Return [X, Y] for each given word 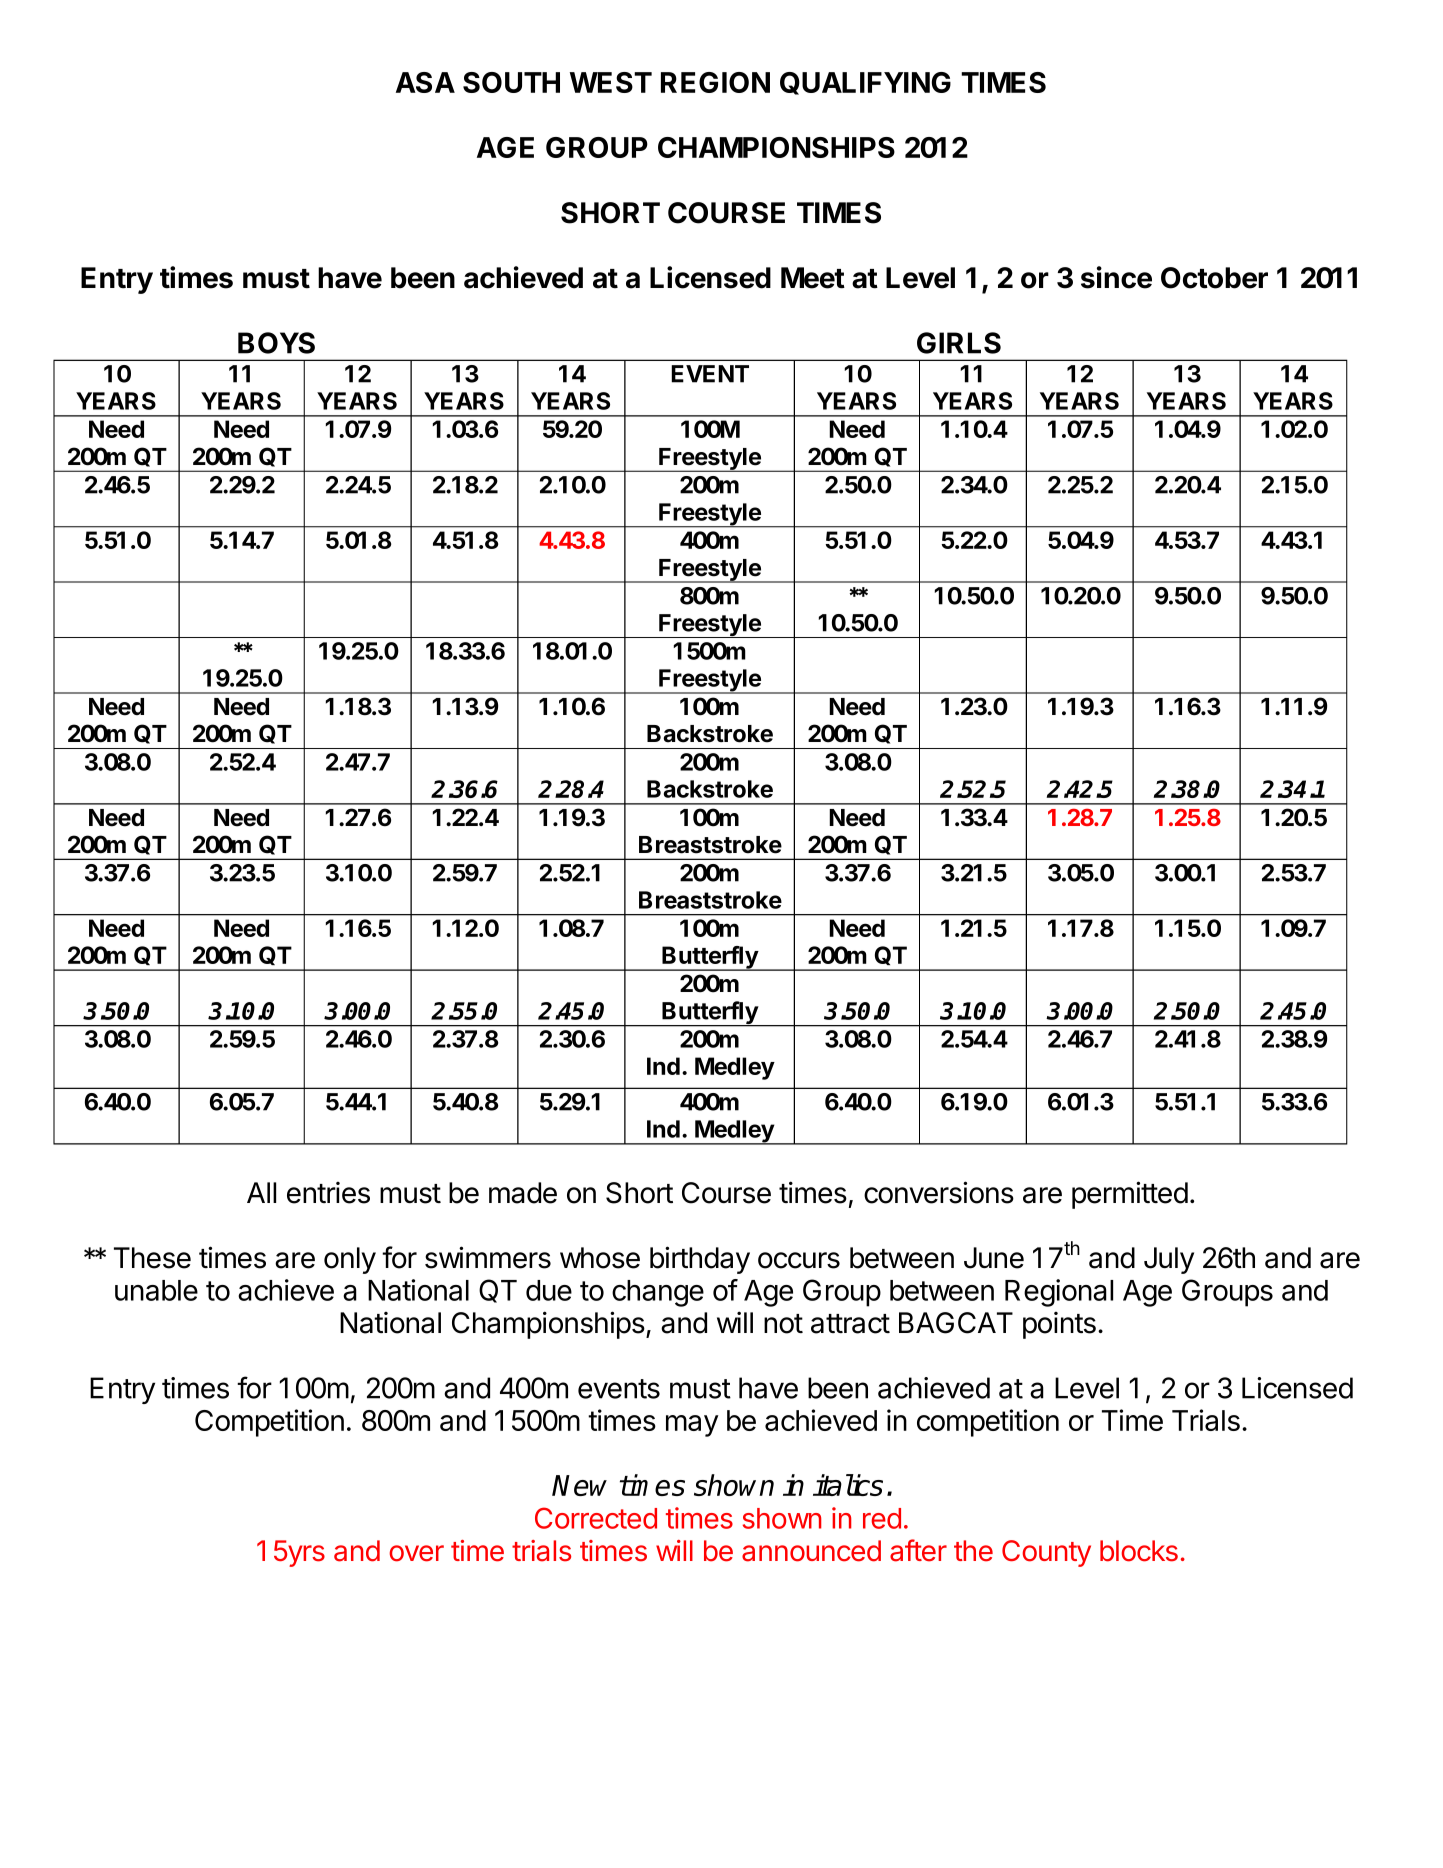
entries [328, 1193]
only [350, 1260]
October [1214, 278]
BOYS [276, 343]
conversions [939, 1192]
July [1169, 1260]
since [1116, 277]
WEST [611, 82]
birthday [700, 1260]
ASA [425, 82]
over [416, 1553]
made [523, 1193]
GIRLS [959, 343]
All [261, 1192]
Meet [813, 278]
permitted [1130, 1195]
